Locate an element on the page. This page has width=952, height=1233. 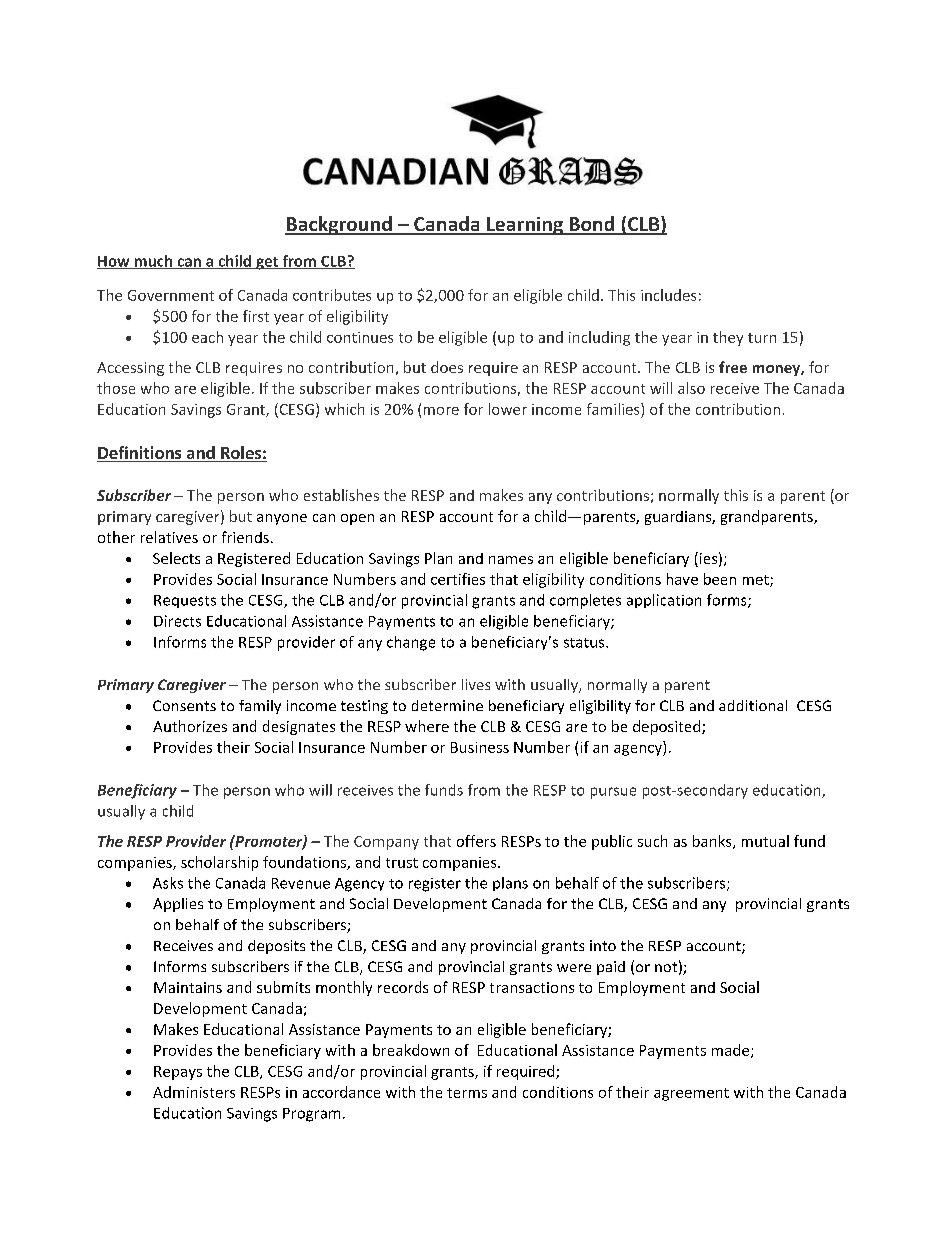
agreement is located at coordinates (691, 1094).
